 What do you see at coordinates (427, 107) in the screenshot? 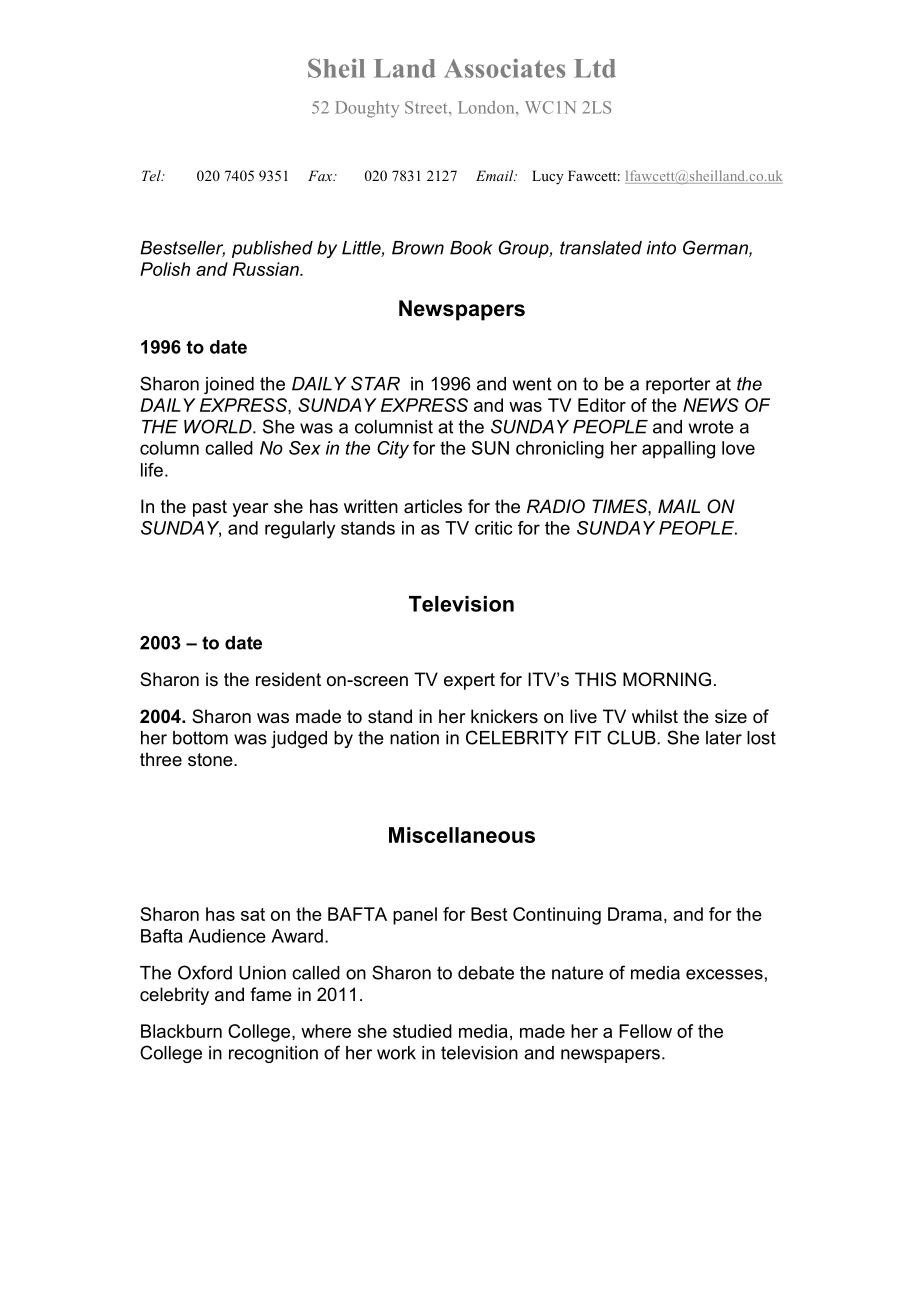
I see `Street` at bounding box center [427, 107].
